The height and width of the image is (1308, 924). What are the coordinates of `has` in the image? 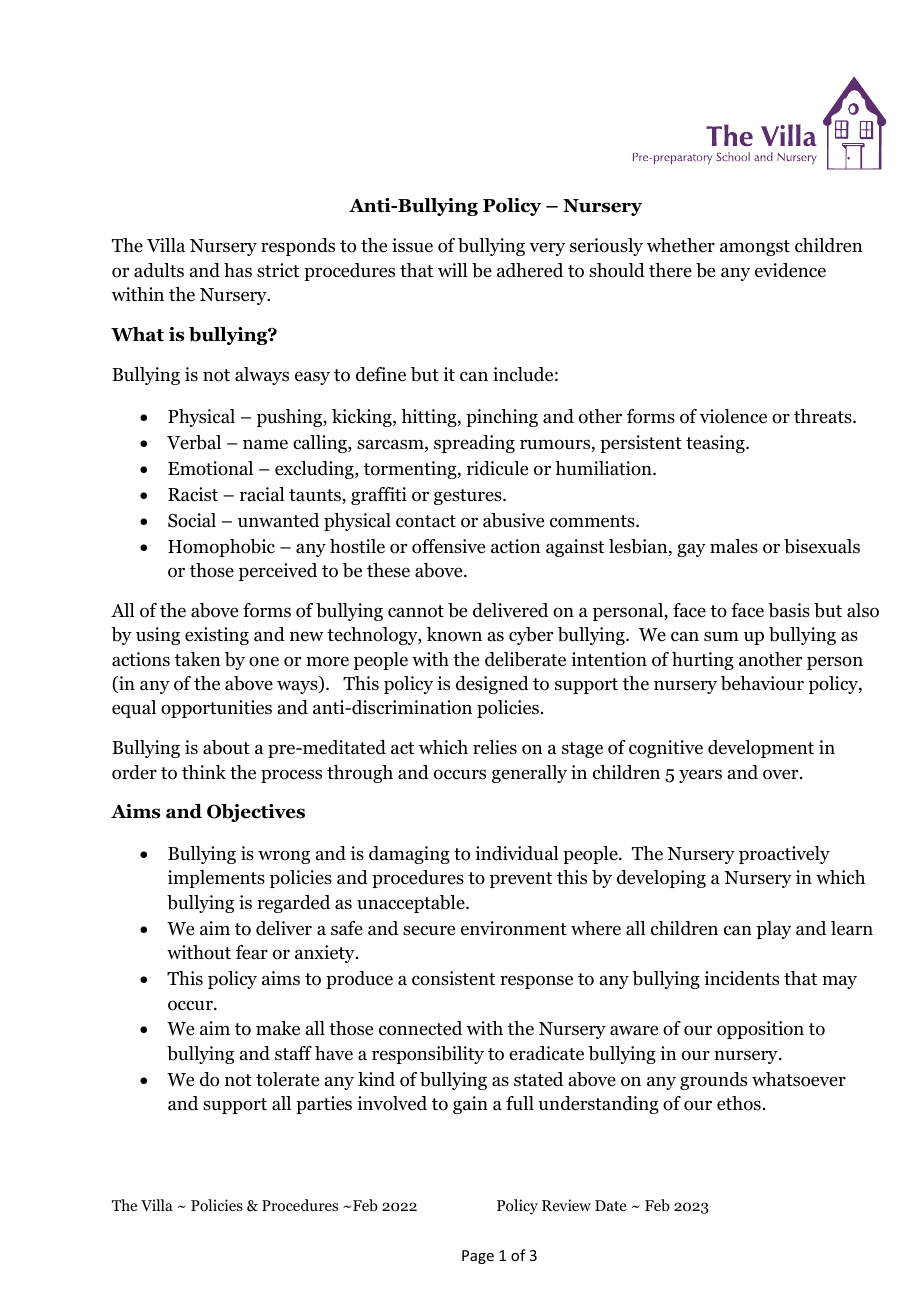 It's located at (238, 270).
